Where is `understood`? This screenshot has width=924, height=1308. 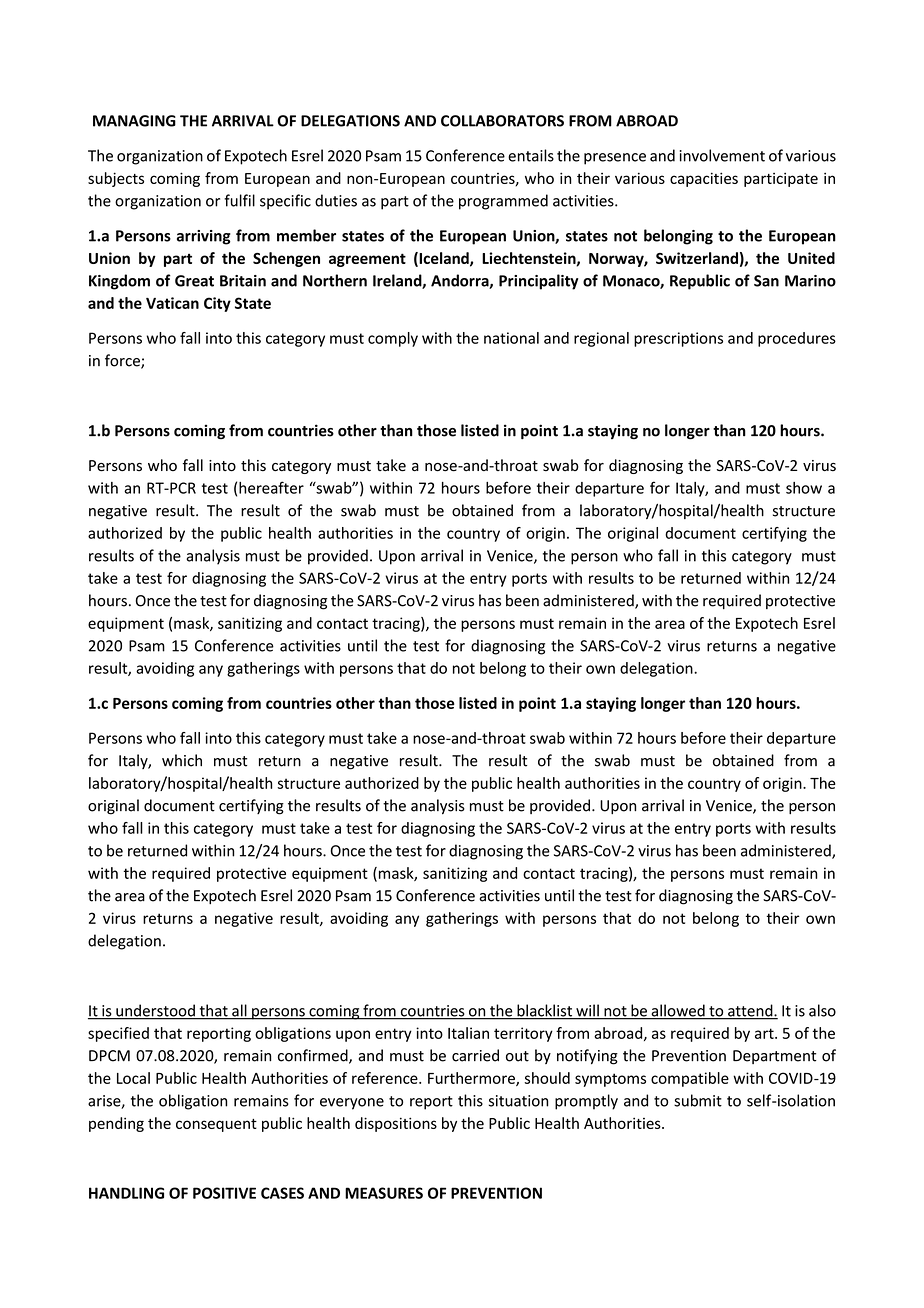 understood is located at coordinates (155, 1011).
